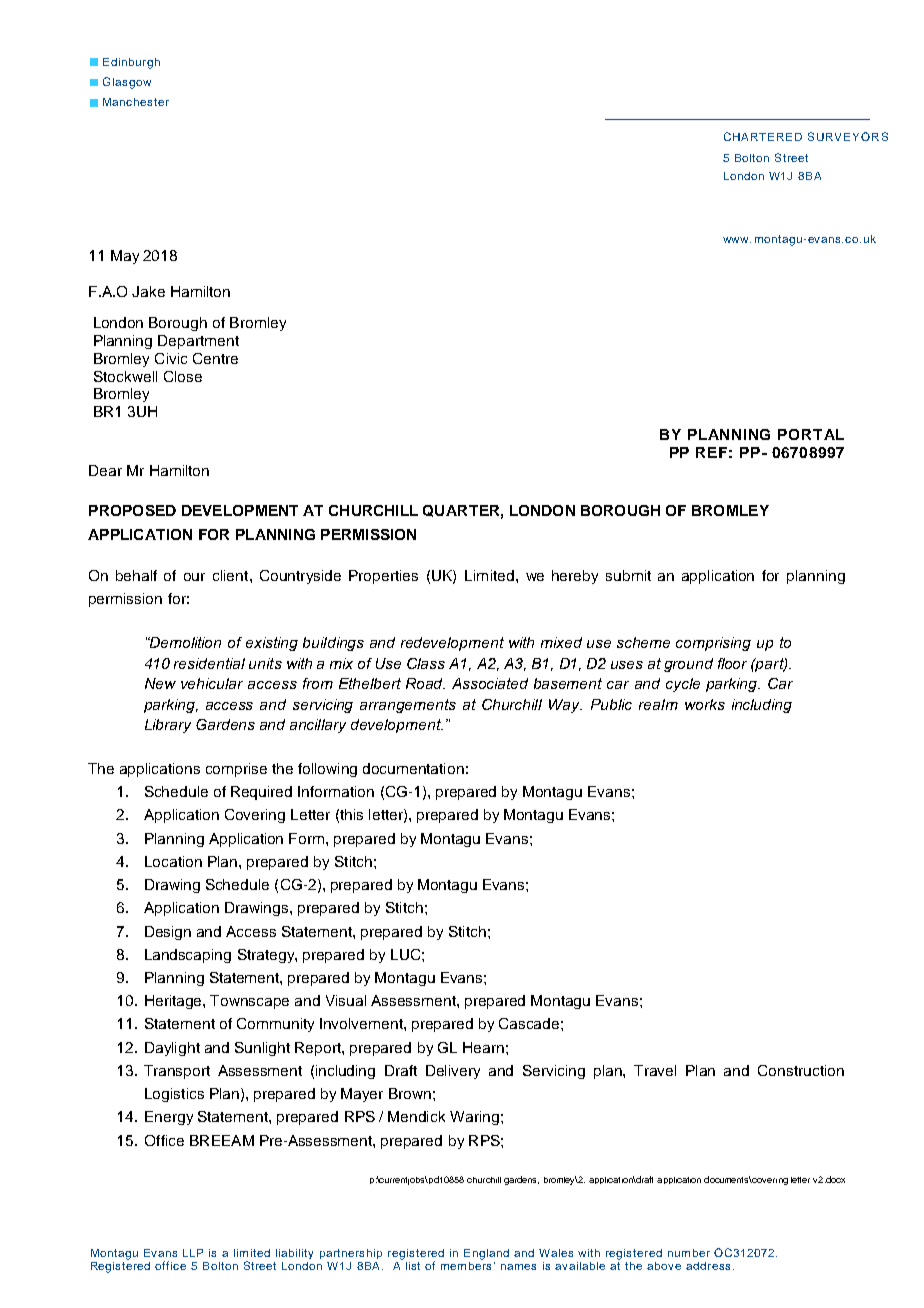 The width and height of the page is (924, 1308). What do you see at coordinates (705, 704) in the page?
I see `works` at bounding box center [705, 704].
